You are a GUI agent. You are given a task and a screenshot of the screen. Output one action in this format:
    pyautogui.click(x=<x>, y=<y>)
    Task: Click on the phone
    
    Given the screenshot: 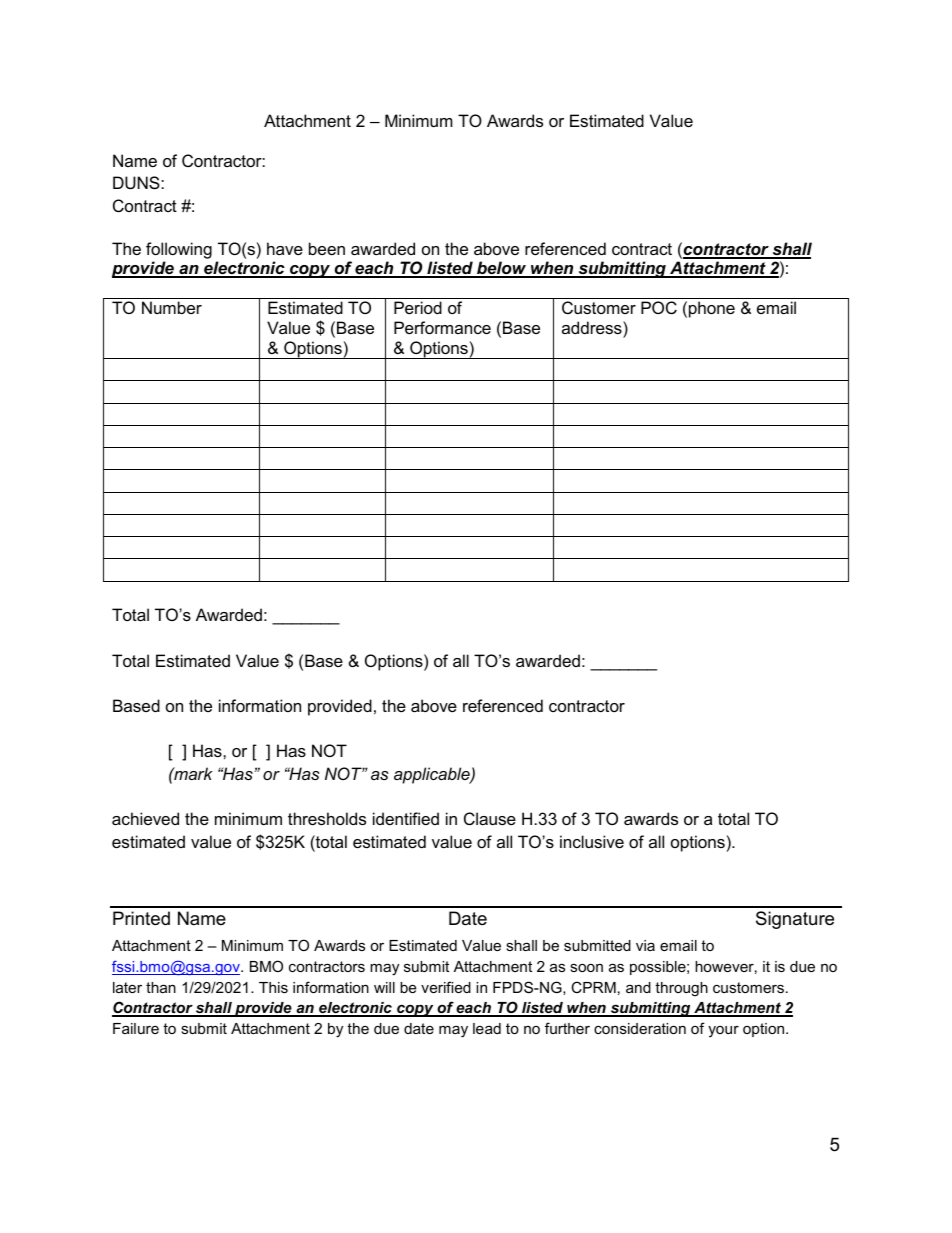 What is the action you would take?
    pyautogui.click(x=712, y=309)
